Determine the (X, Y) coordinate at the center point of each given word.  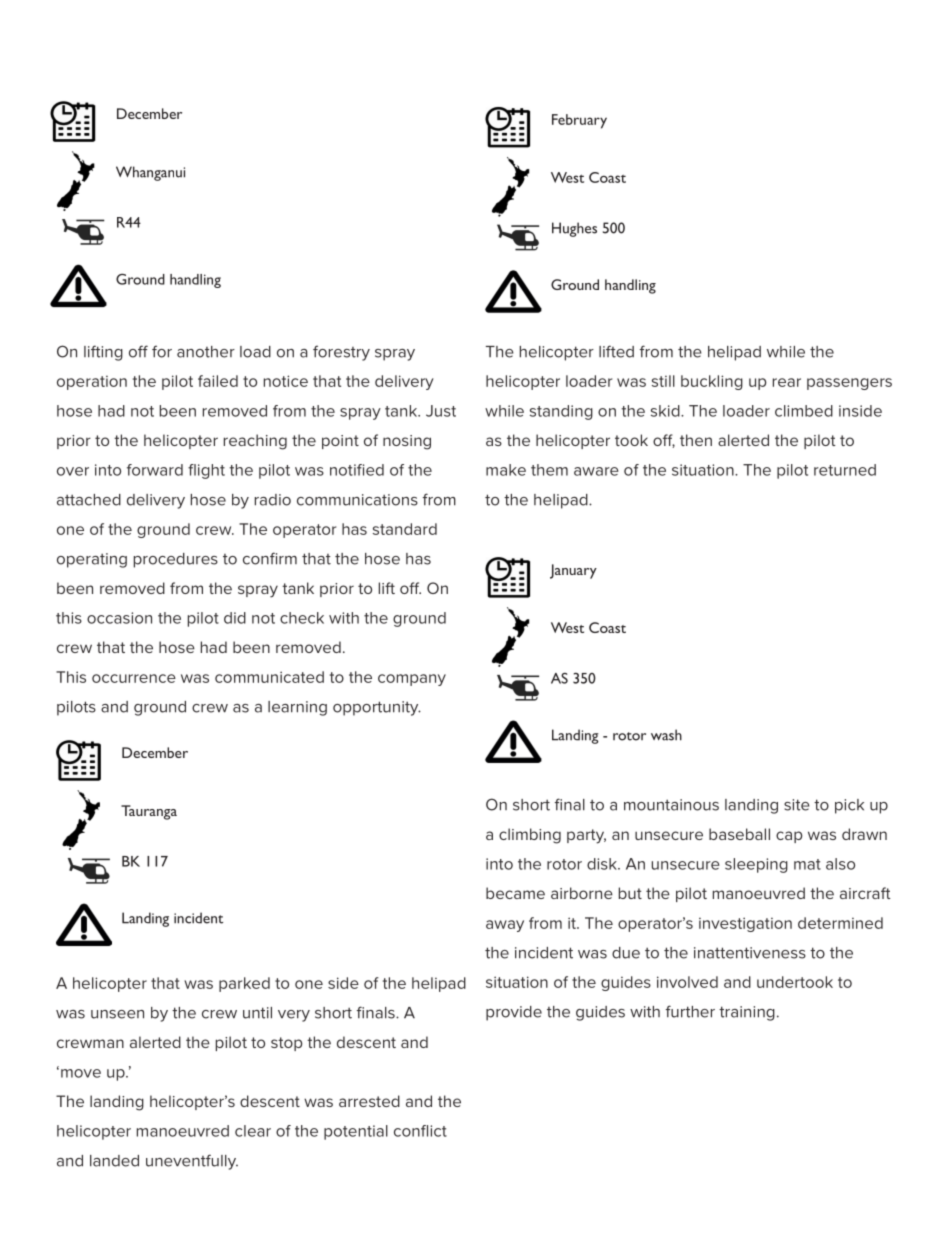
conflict (420, 1131)
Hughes (574, 229)
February (579, 121)
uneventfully (192, 1162)
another (206, 352)
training (747, 1013)
